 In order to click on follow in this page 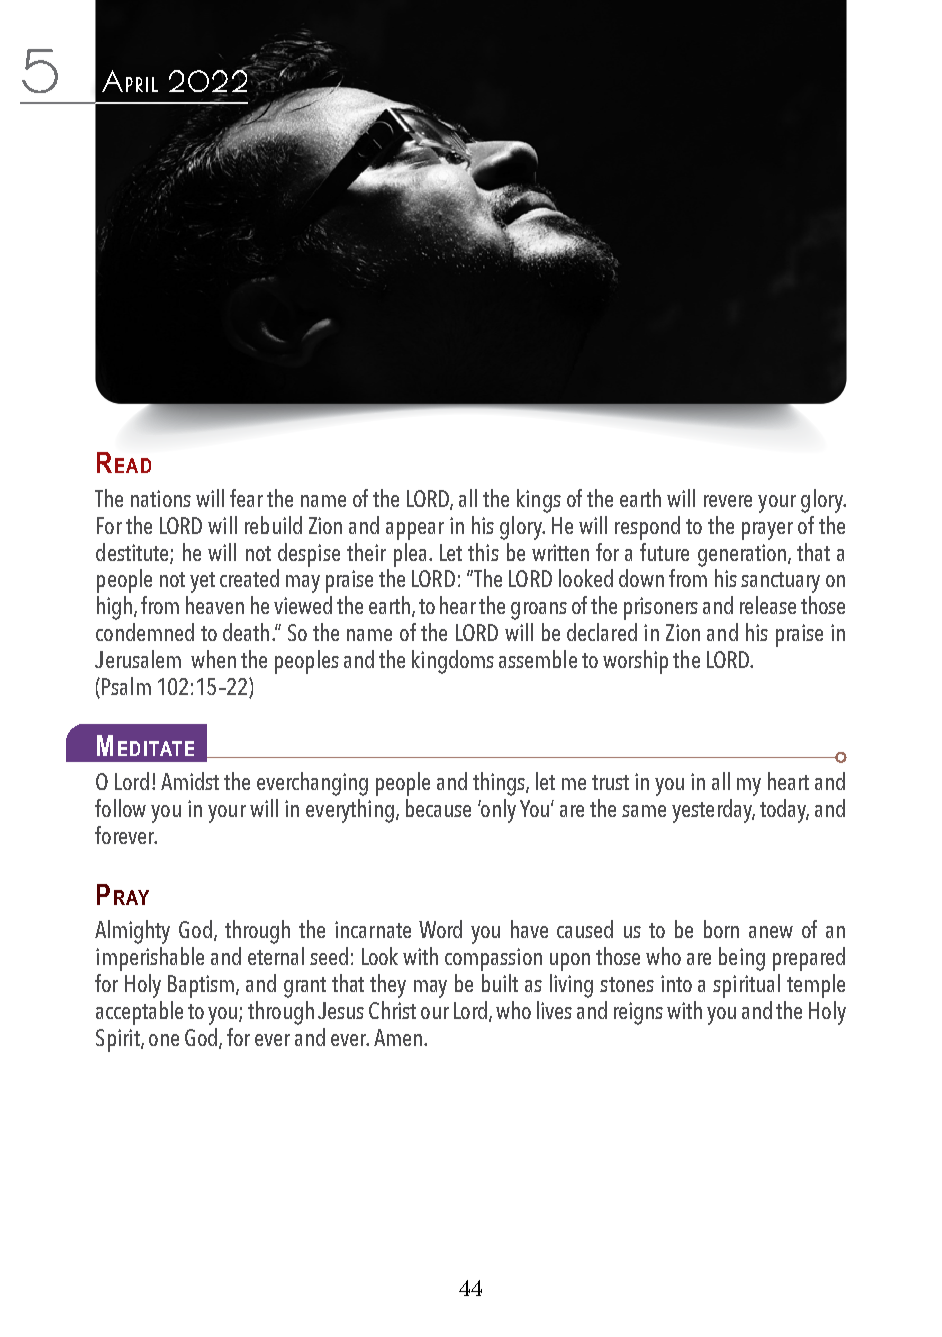, I will do `click(120, 808)`.
